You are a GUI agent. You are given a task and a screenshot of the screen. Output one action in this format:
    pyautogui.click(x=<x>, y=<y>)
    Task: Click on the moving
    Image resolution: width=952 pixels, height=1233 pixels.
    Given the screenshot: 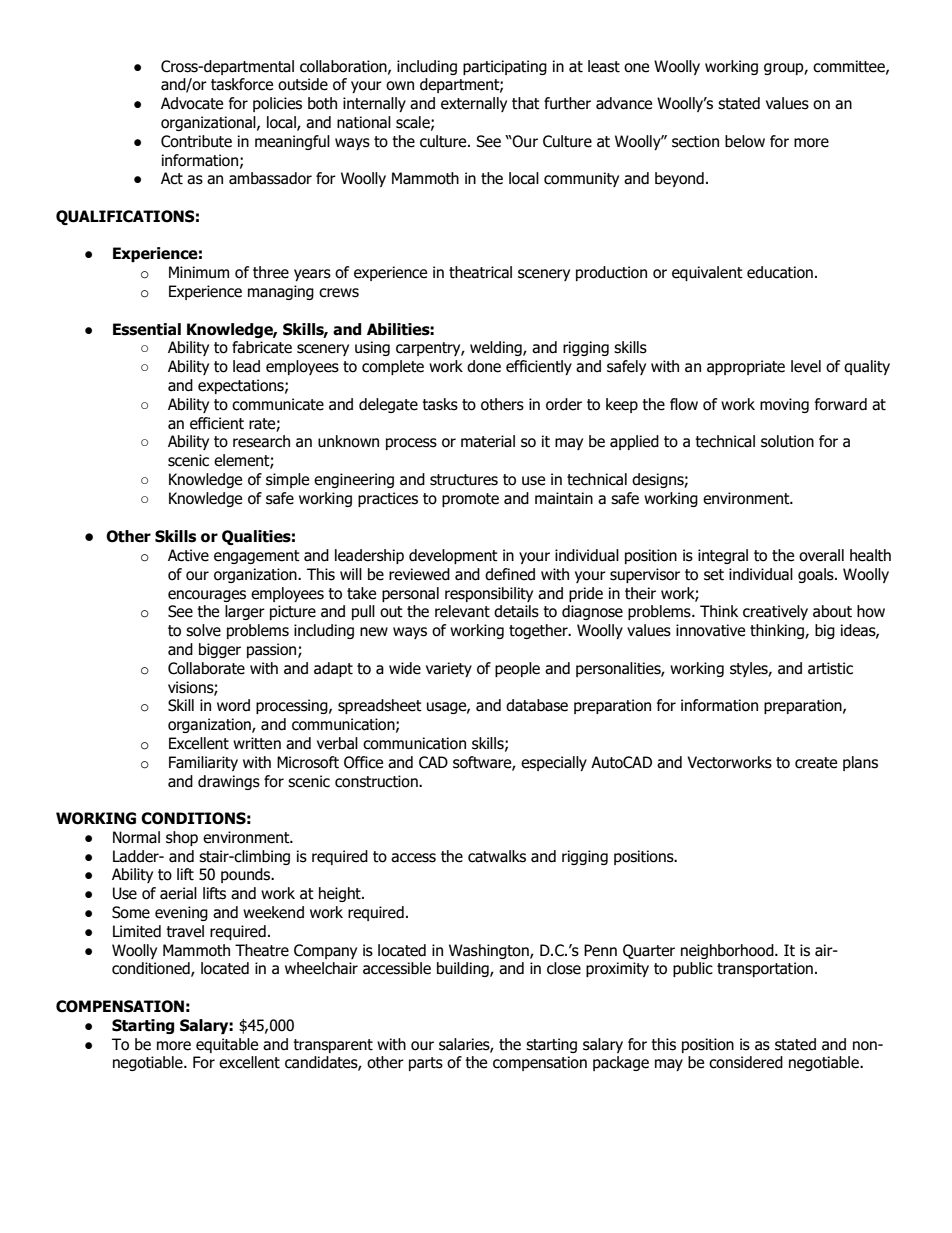 What is the action you would take?
    pyautogui.click(x=784, y=405)
